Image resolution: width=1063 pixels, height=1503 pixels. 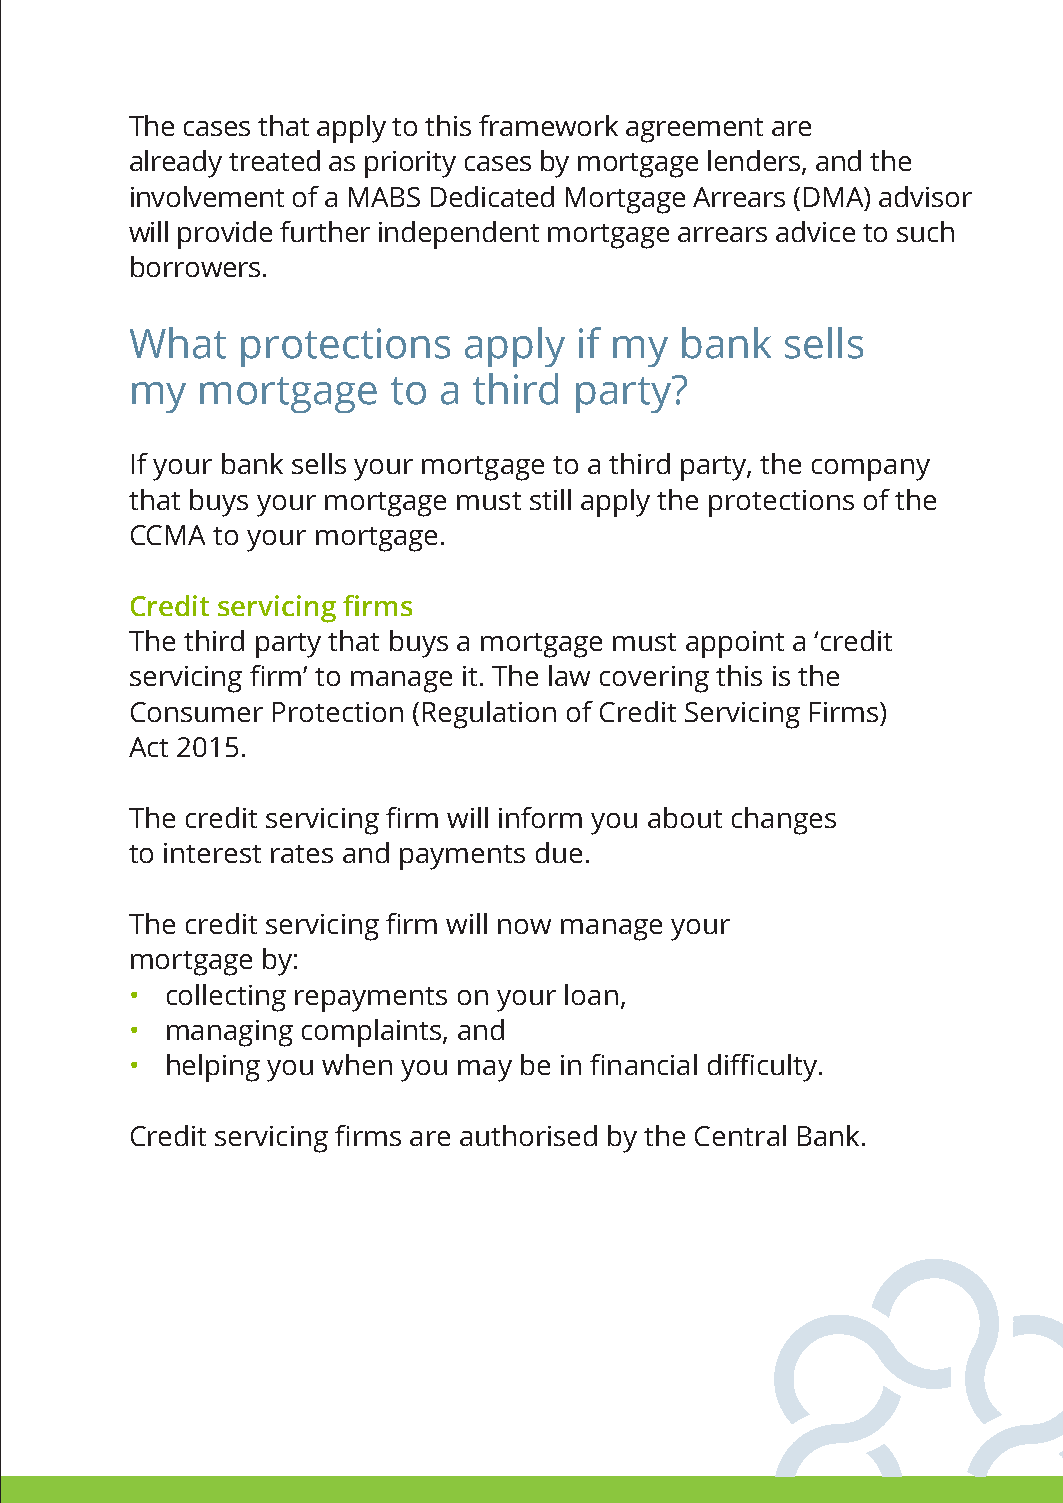 I want to click on about, so click(x=685, y=817).
